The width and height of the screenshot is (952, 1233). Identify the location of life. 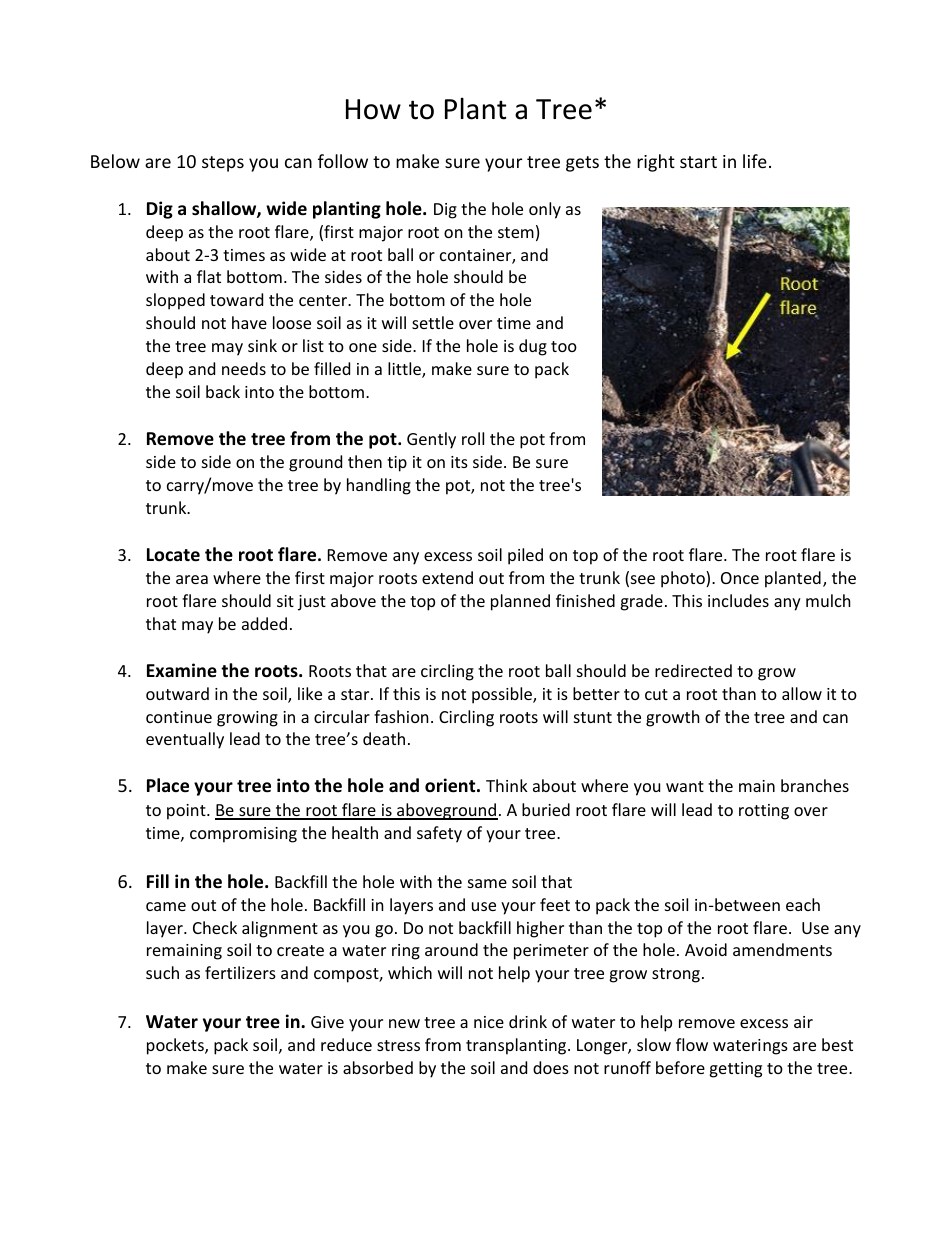
(755, 161).
